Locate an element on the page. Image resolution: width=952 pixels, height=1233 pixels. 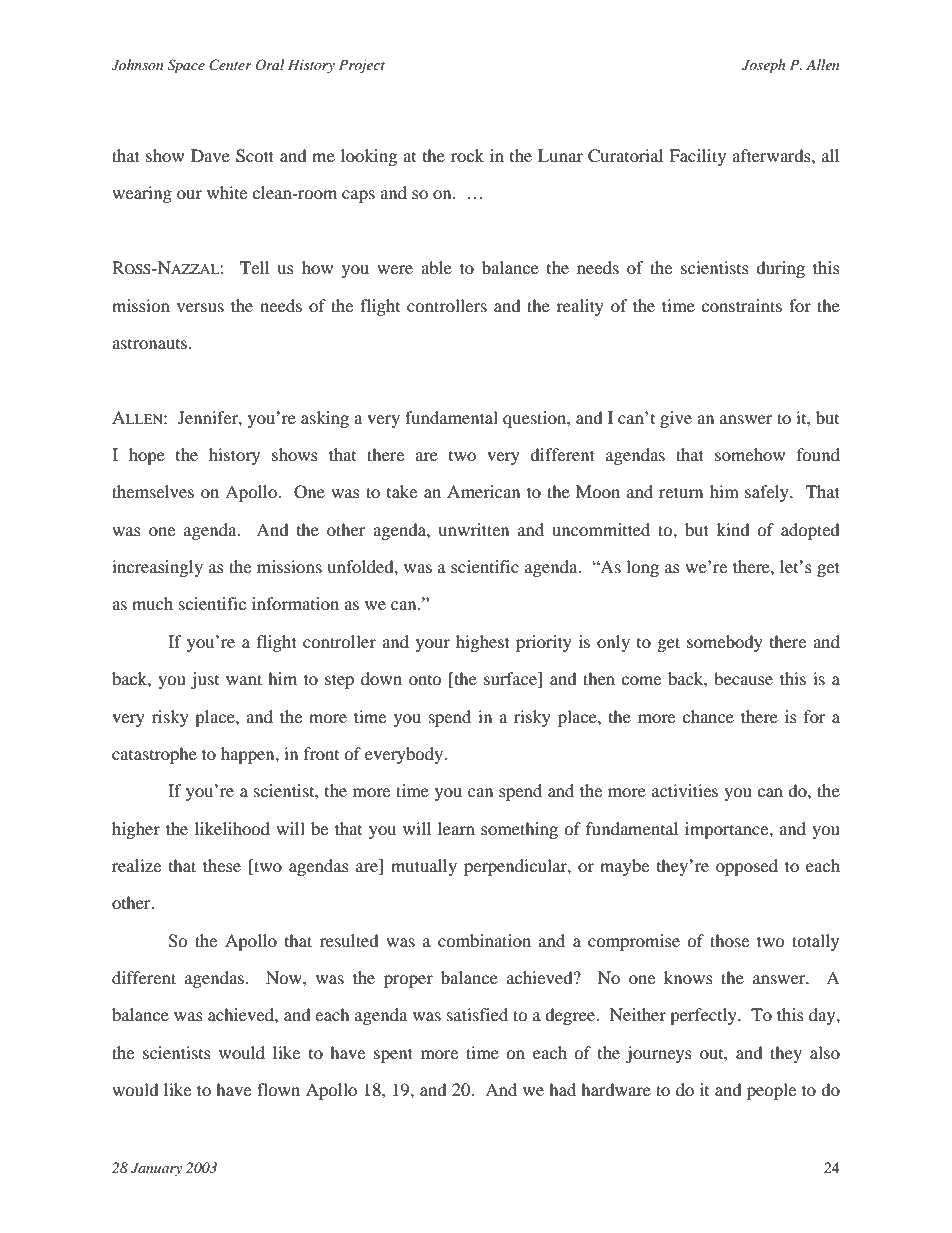
rock is located at coordinates (467, 155).
